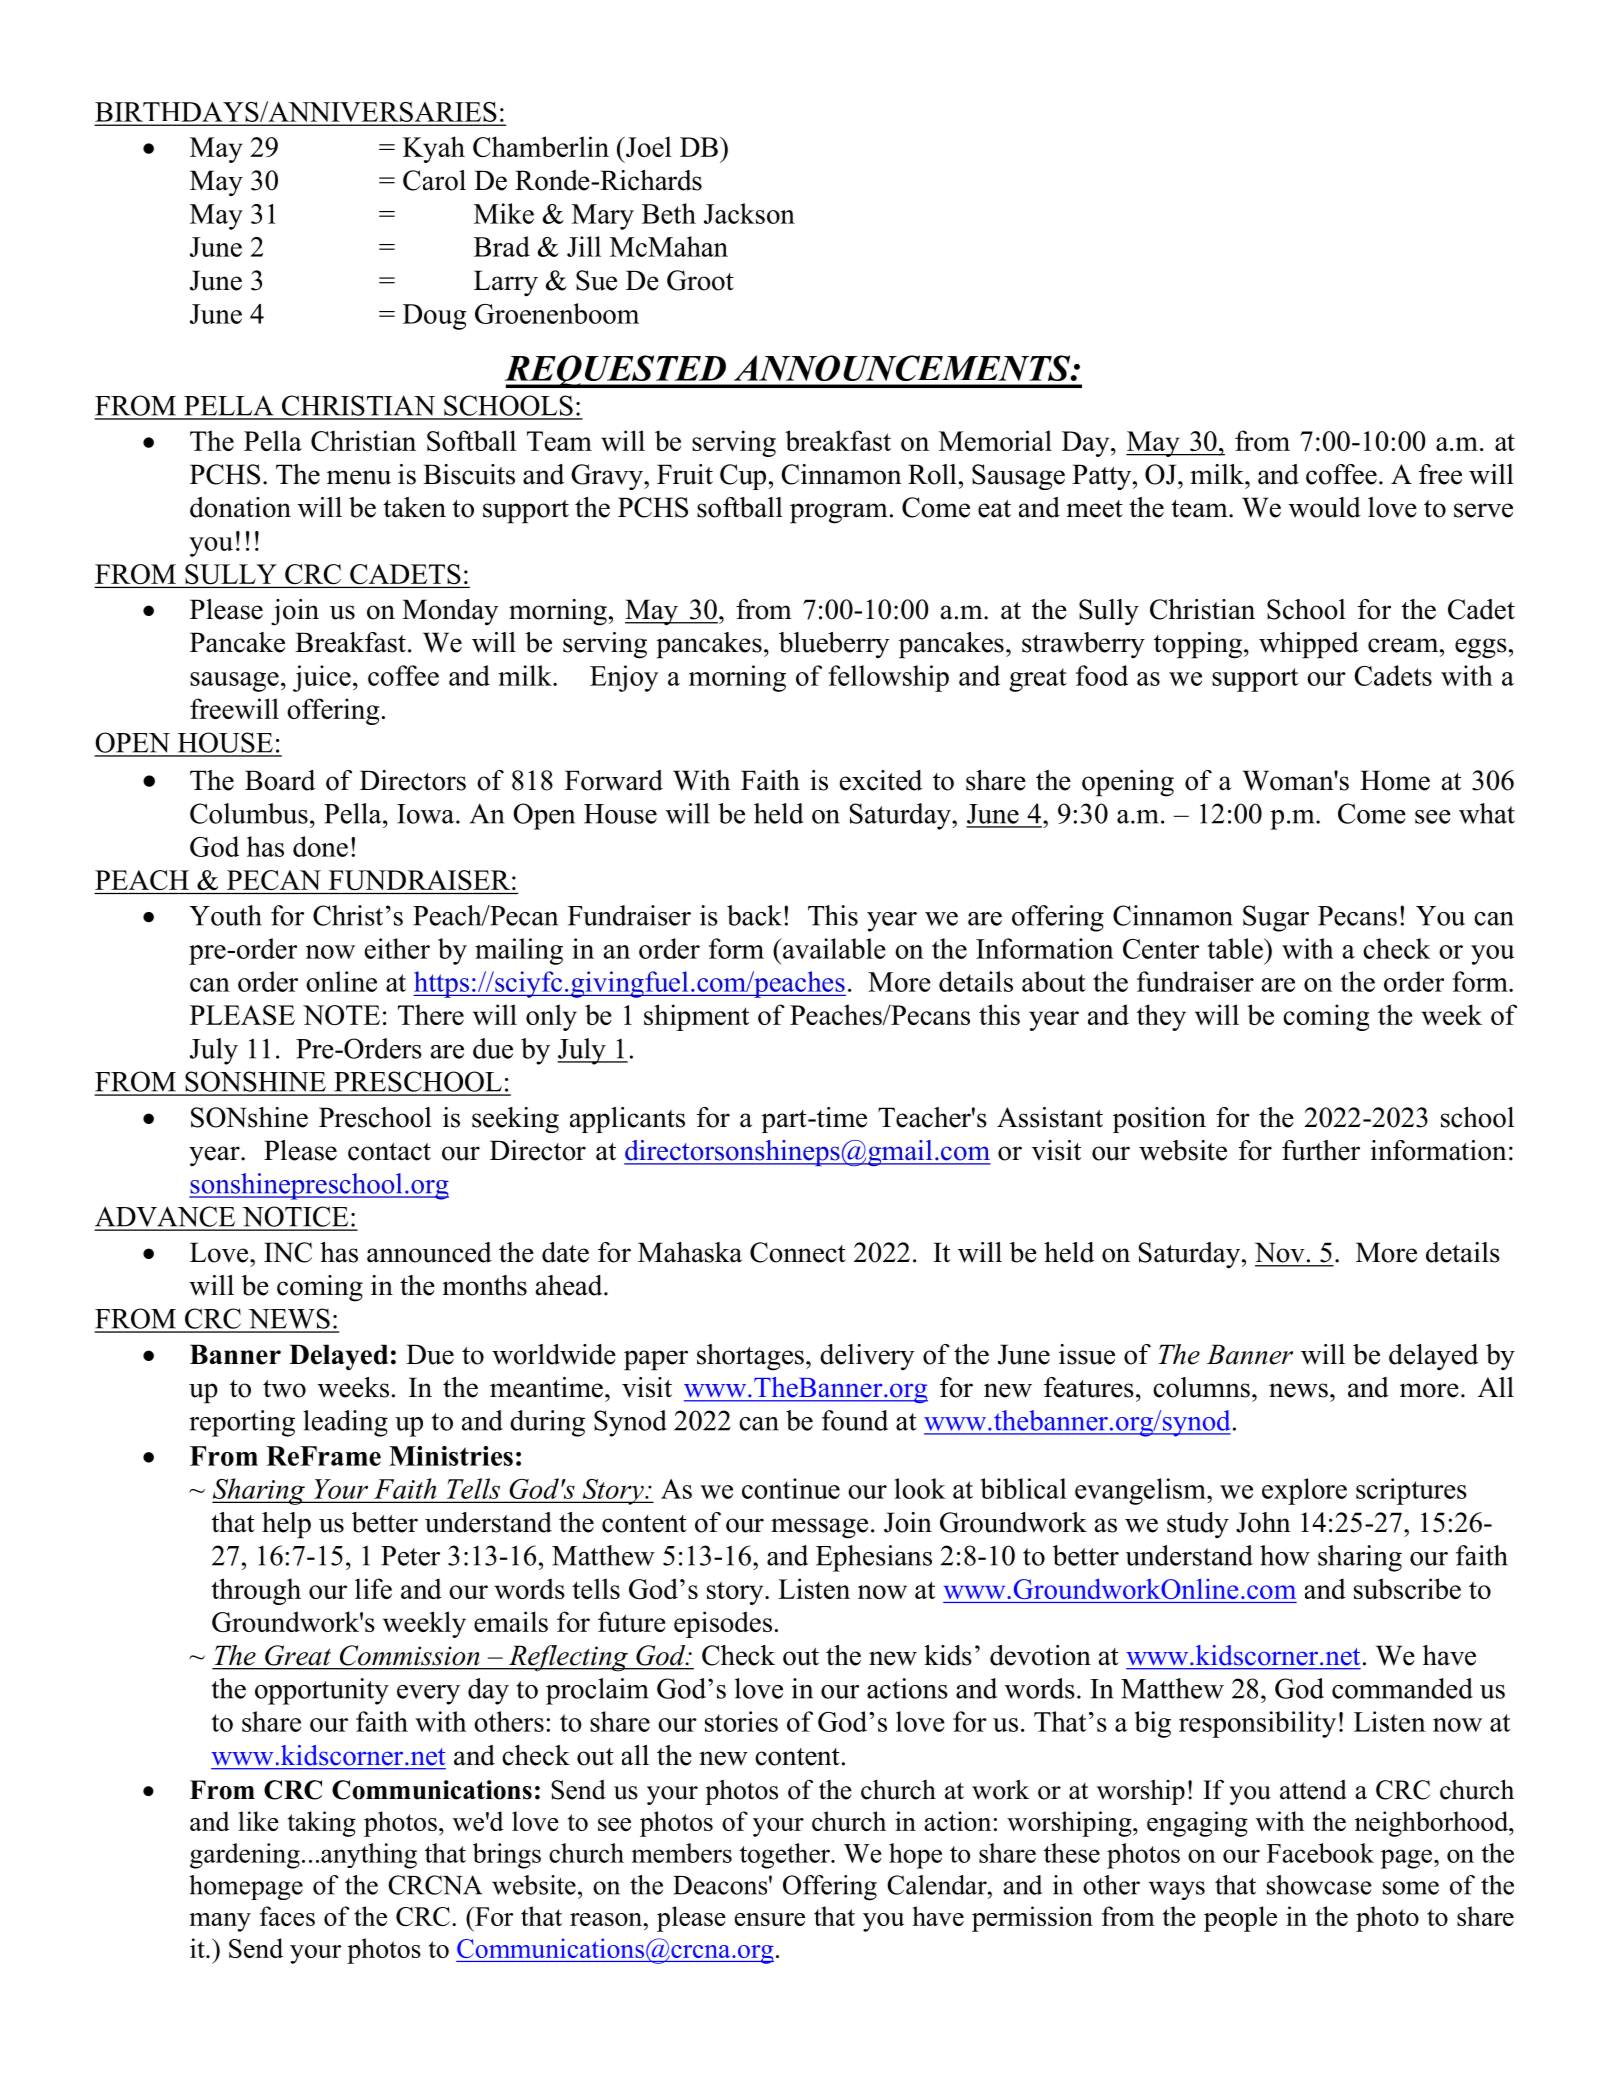 This document has height=2082, width=1609. Describe the element at coordinates (1201, 1387) in the document. I see `columns` at that location.
